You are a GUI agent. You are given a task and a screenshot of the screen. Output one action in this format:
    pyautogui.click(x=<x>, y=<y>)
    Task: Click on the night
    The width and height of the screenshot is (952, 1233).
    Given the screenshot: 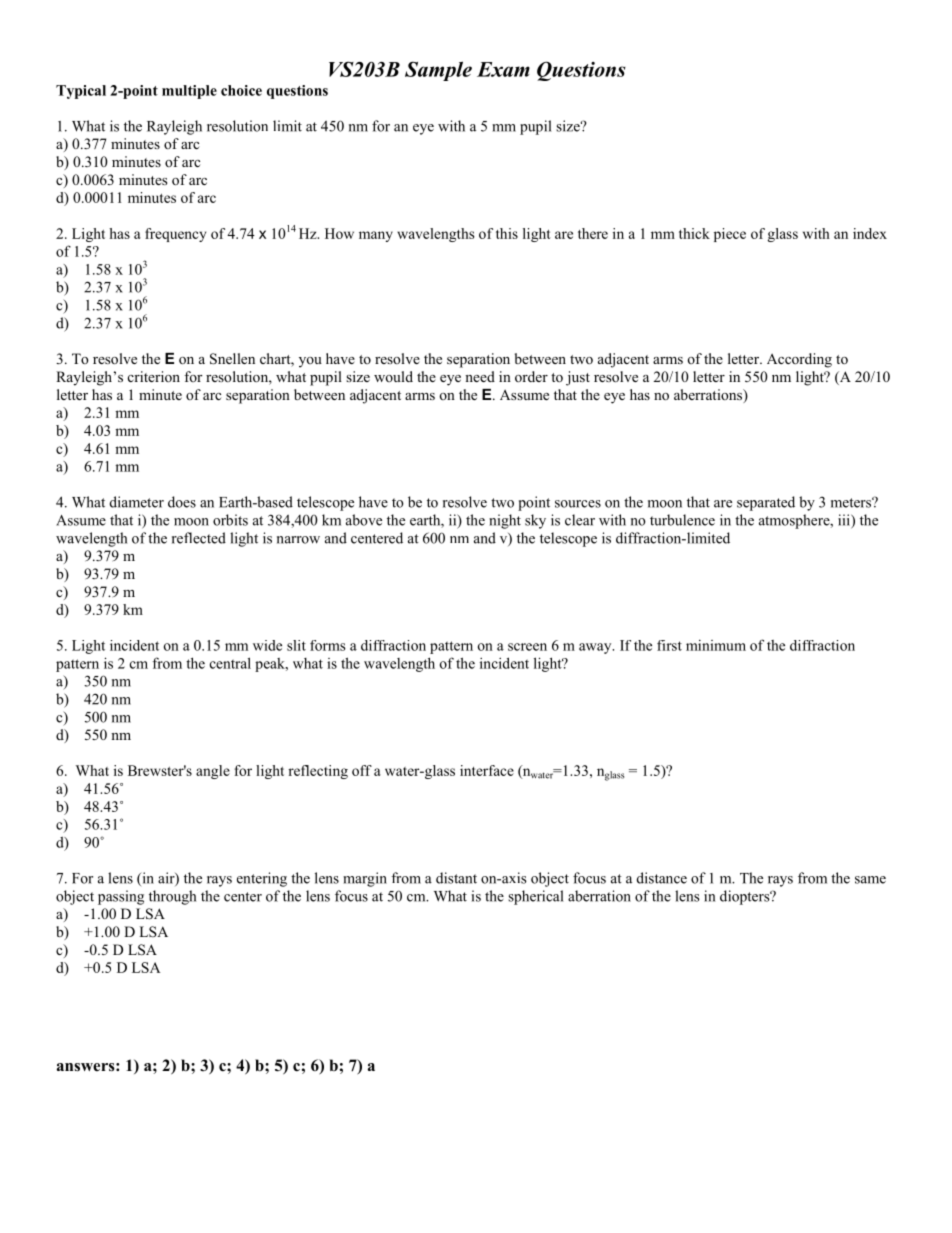 What is the action you would take?
    pyautogui.click(x=505, y=521)
